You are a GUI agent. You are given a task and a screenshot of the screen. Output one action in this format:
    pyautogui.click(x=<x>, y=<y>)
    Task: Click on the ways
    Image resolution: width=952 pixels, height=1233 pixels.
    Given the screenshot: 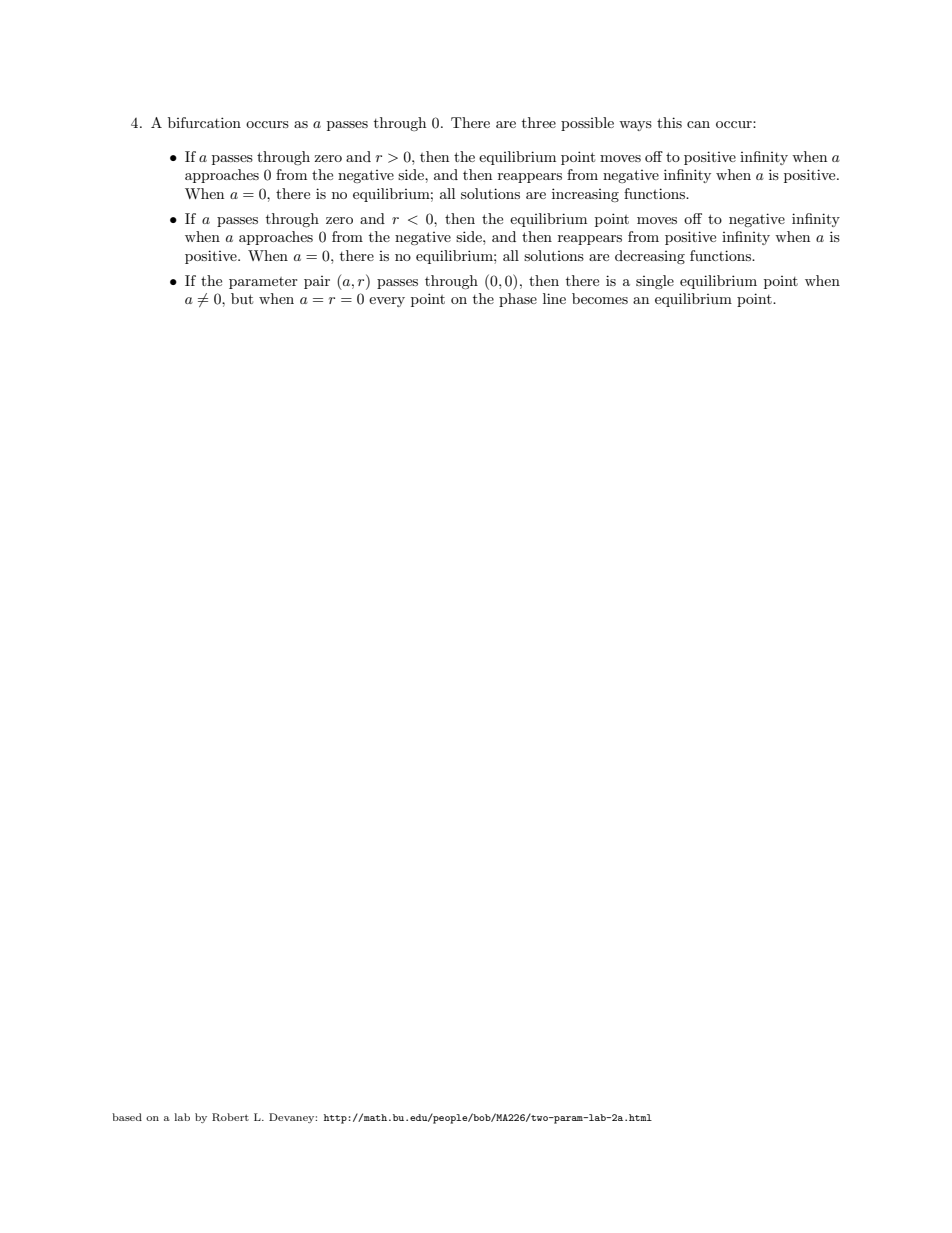 What is the action you would take?
    pyautogui.click(x=635, y=126)
